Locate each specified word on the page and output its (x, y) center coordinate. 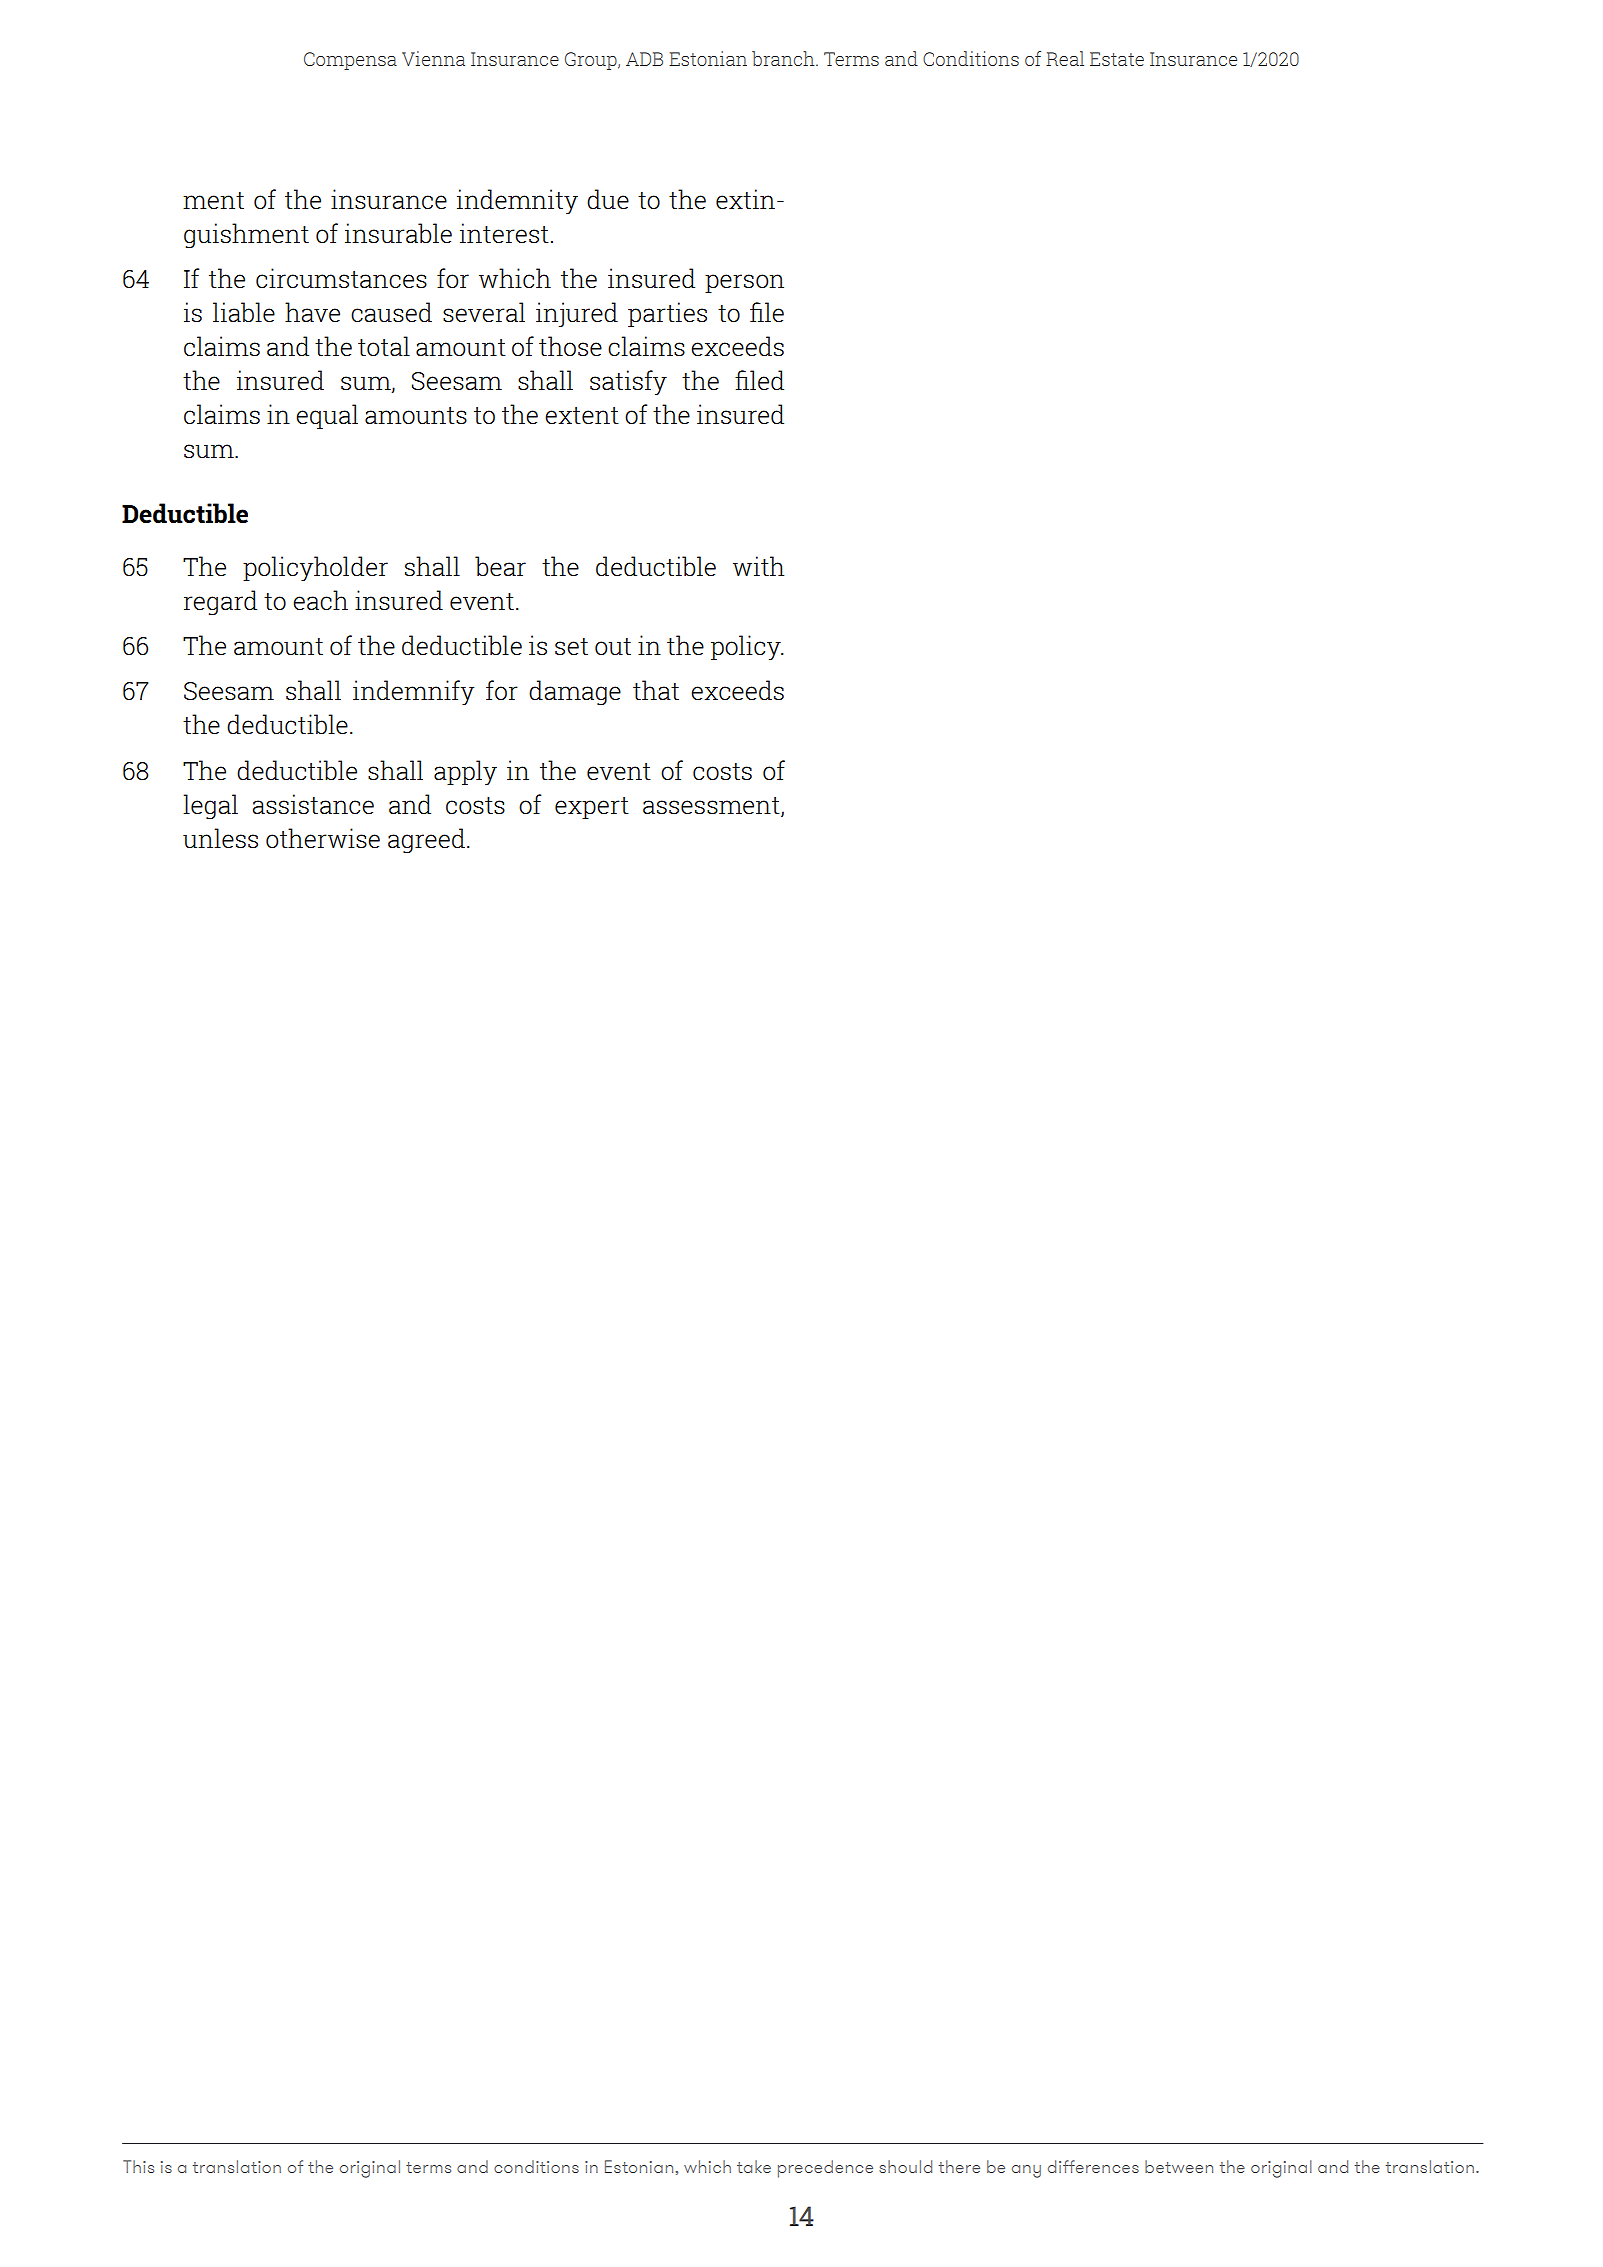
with (758, 566)
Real (1065, 58)
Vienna (433, 58)
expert (592, 808)
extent (582, 416)
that (656, 690)
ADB (644, 59)
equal (327, 416)
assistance (313, 804)
